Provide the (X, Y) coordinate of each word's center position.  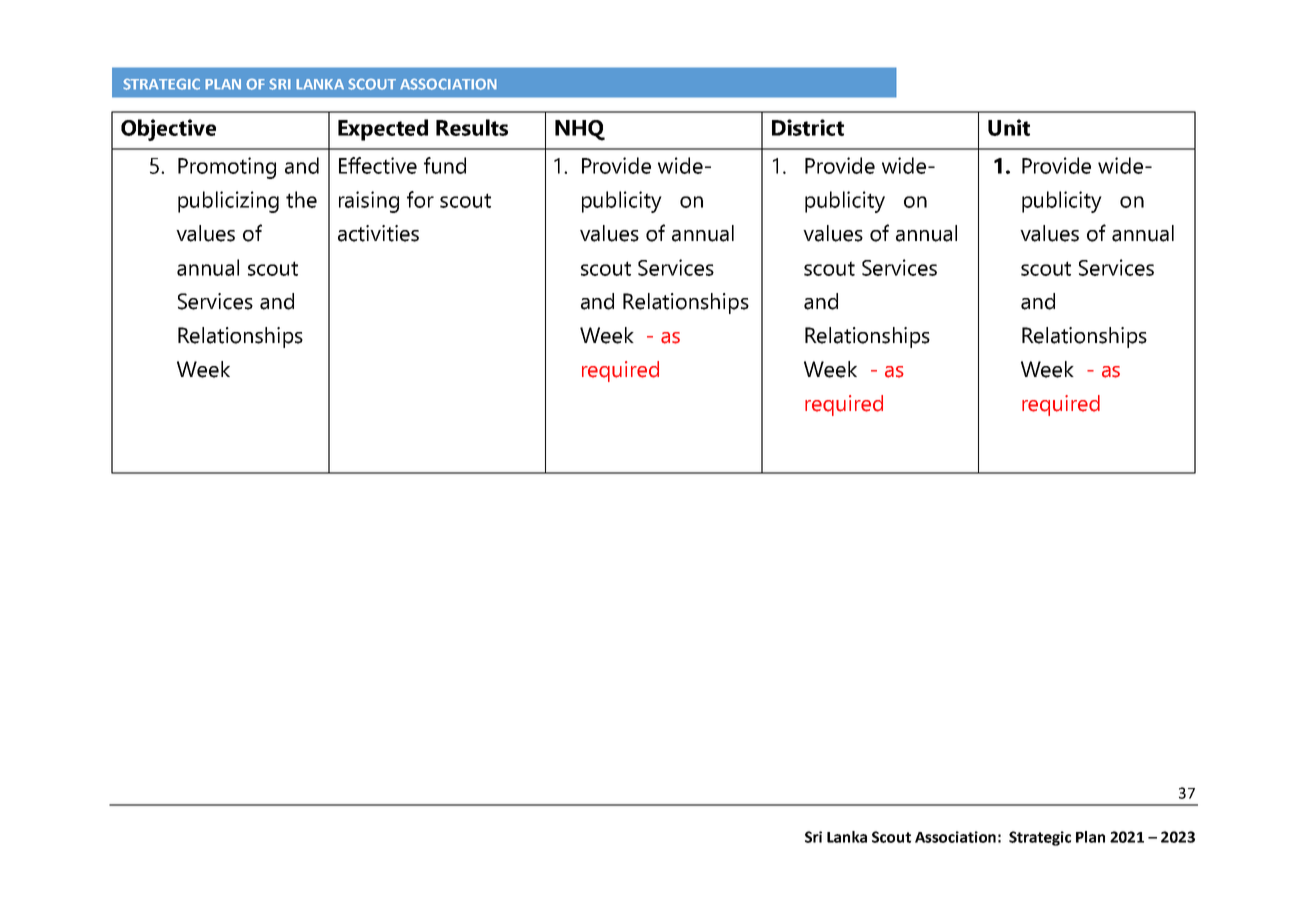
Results (472, 127)
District (808, 127)
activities (378, 233)
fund (445, 165)
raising (369, 202)
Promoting (227, 168)
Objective (168, 130)
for (420, 199)
